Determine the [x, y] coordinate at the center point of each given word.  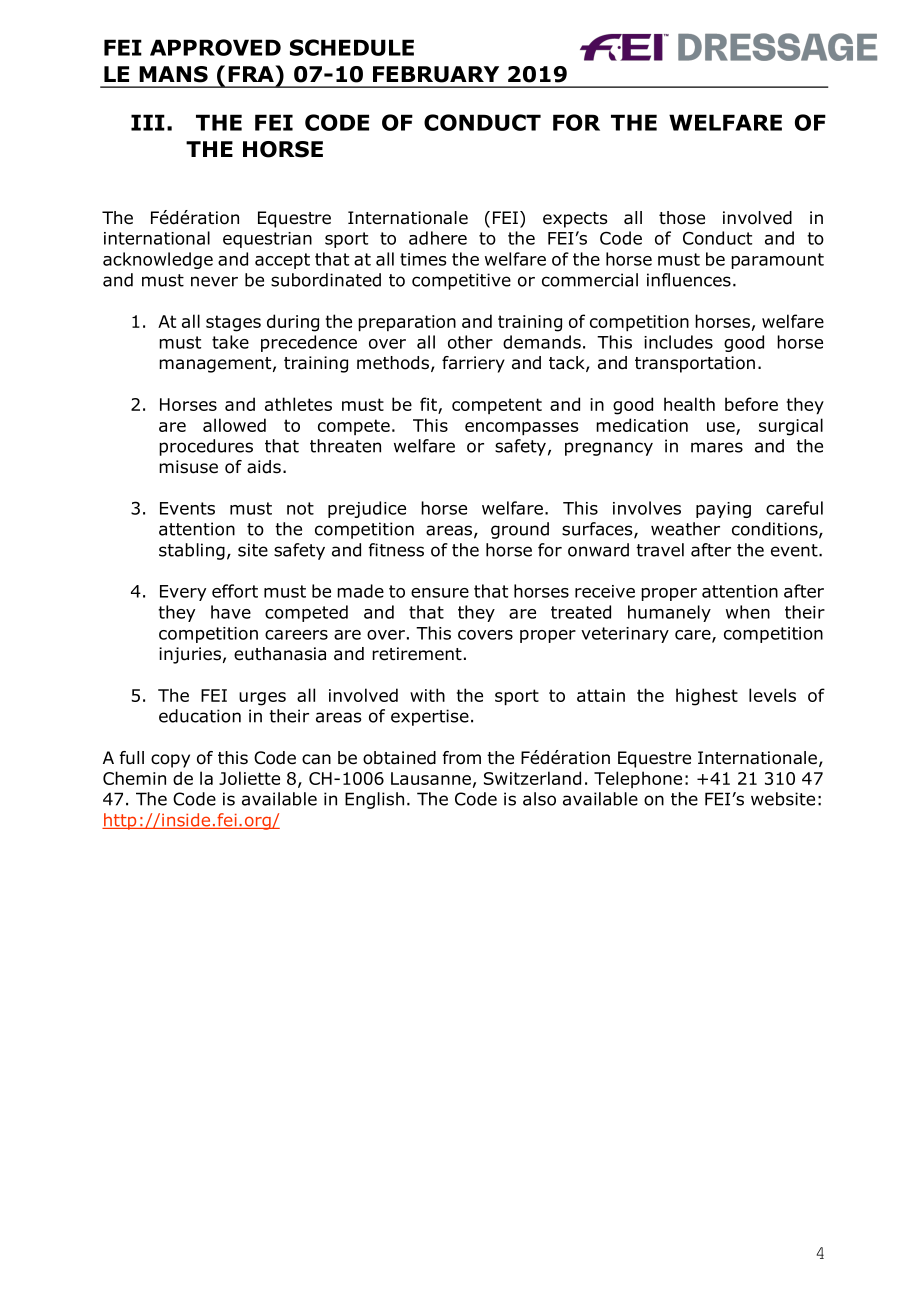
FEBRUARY [436, 74]
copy [170, 761]
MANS [173, 74]
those [682, 218]
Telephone [638, 779]
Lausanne [431, 778]
